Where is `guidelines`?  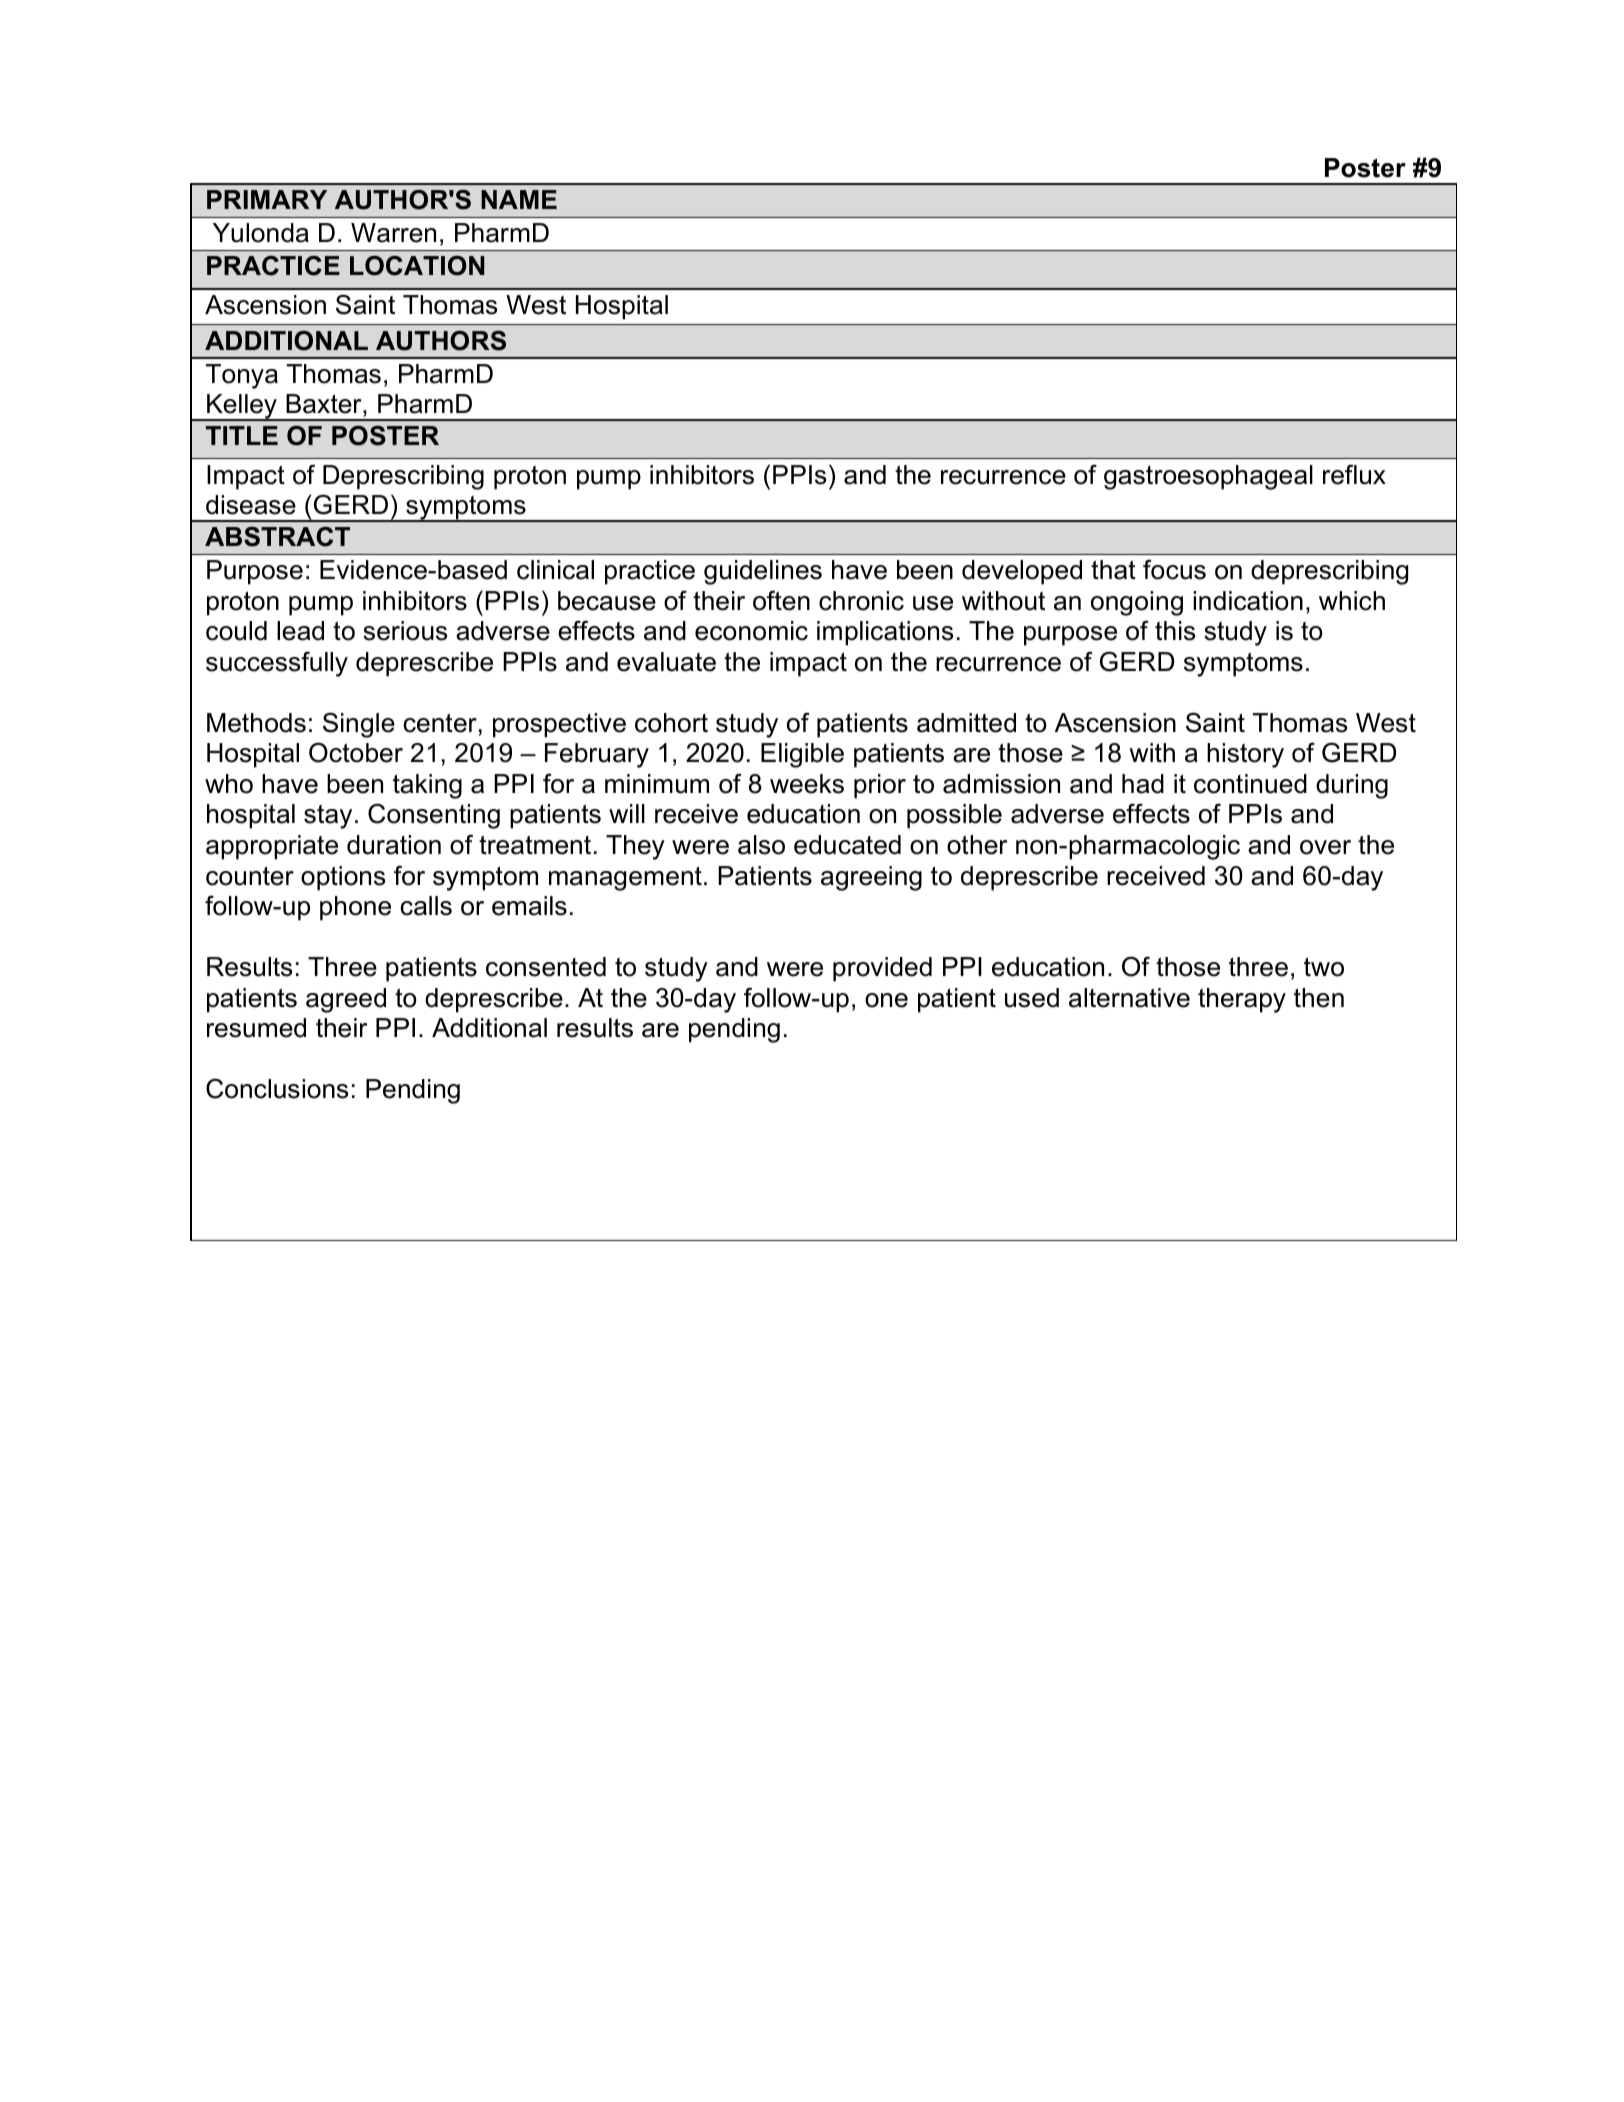 guidelines is located at coordinates (763, 572).
